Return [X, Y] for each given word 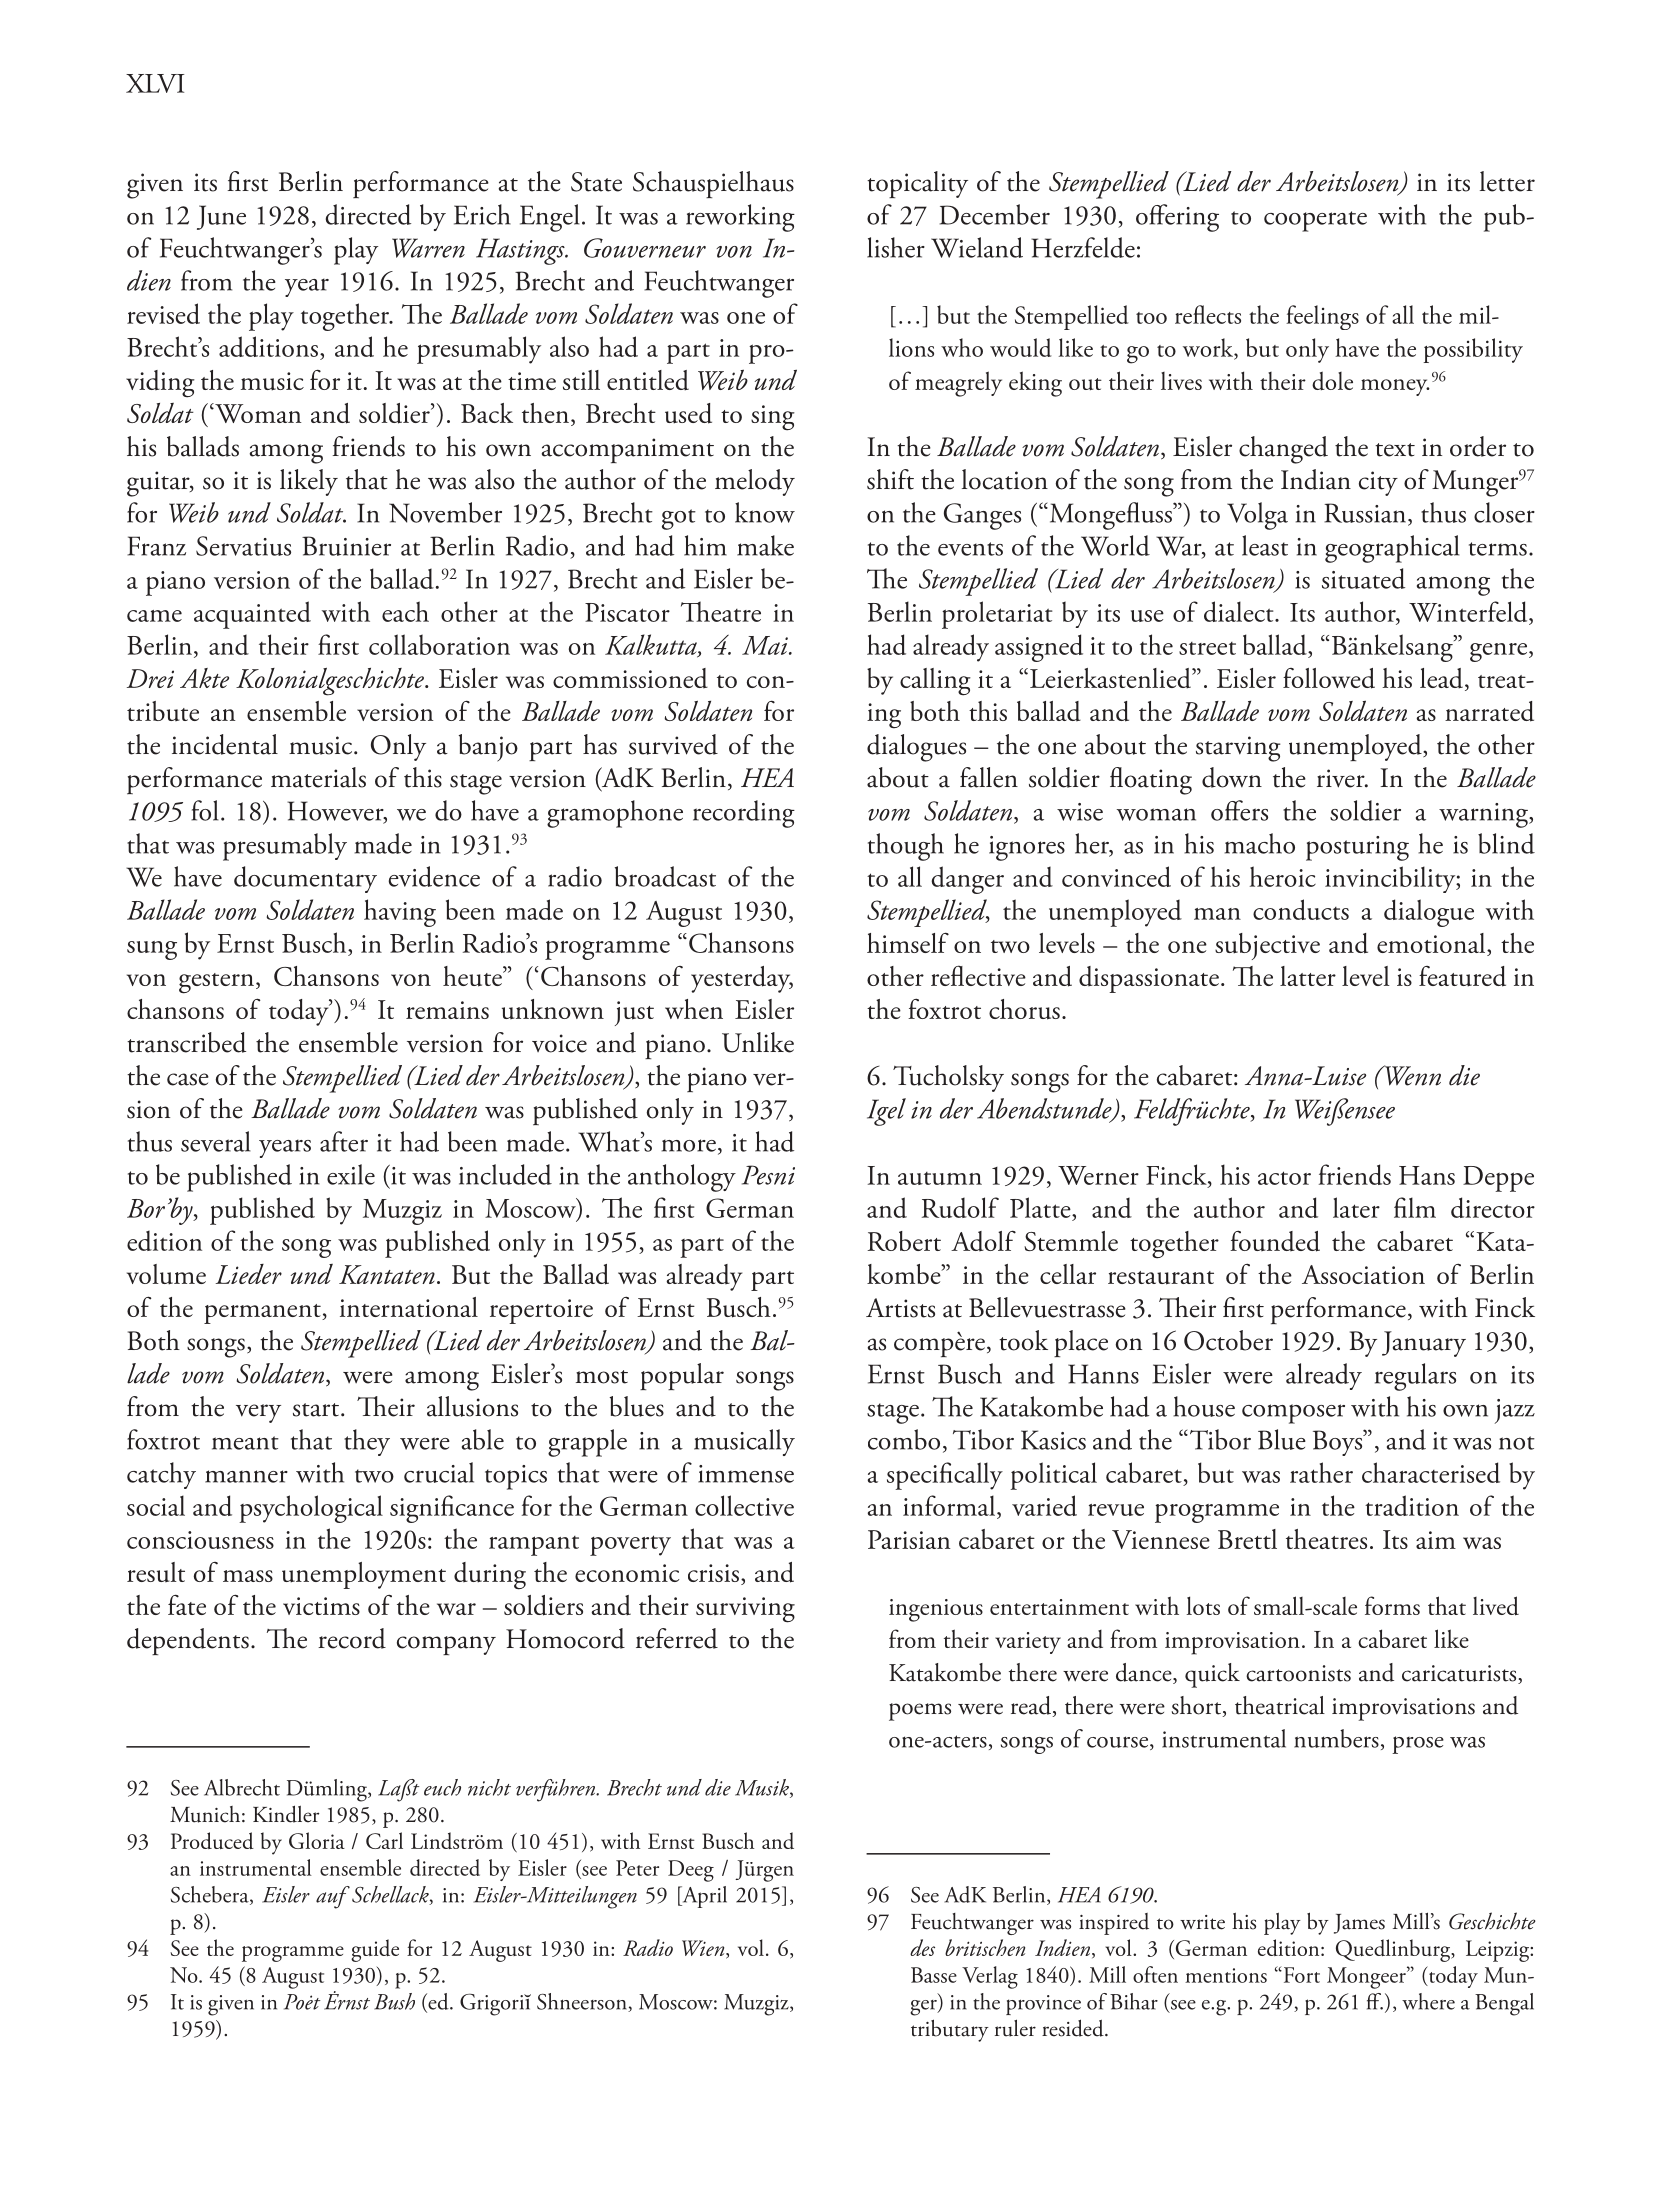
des [922, 1947]
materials [318, 777]
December [995, 214]
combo [904, 1439]
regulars [1415, 1377]
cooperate [1315, 221]
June [221, 217]
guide [375, 1950]
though [906, 847]
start [317, 1410]
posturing [1357, 848]
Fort [1300, 1974]
